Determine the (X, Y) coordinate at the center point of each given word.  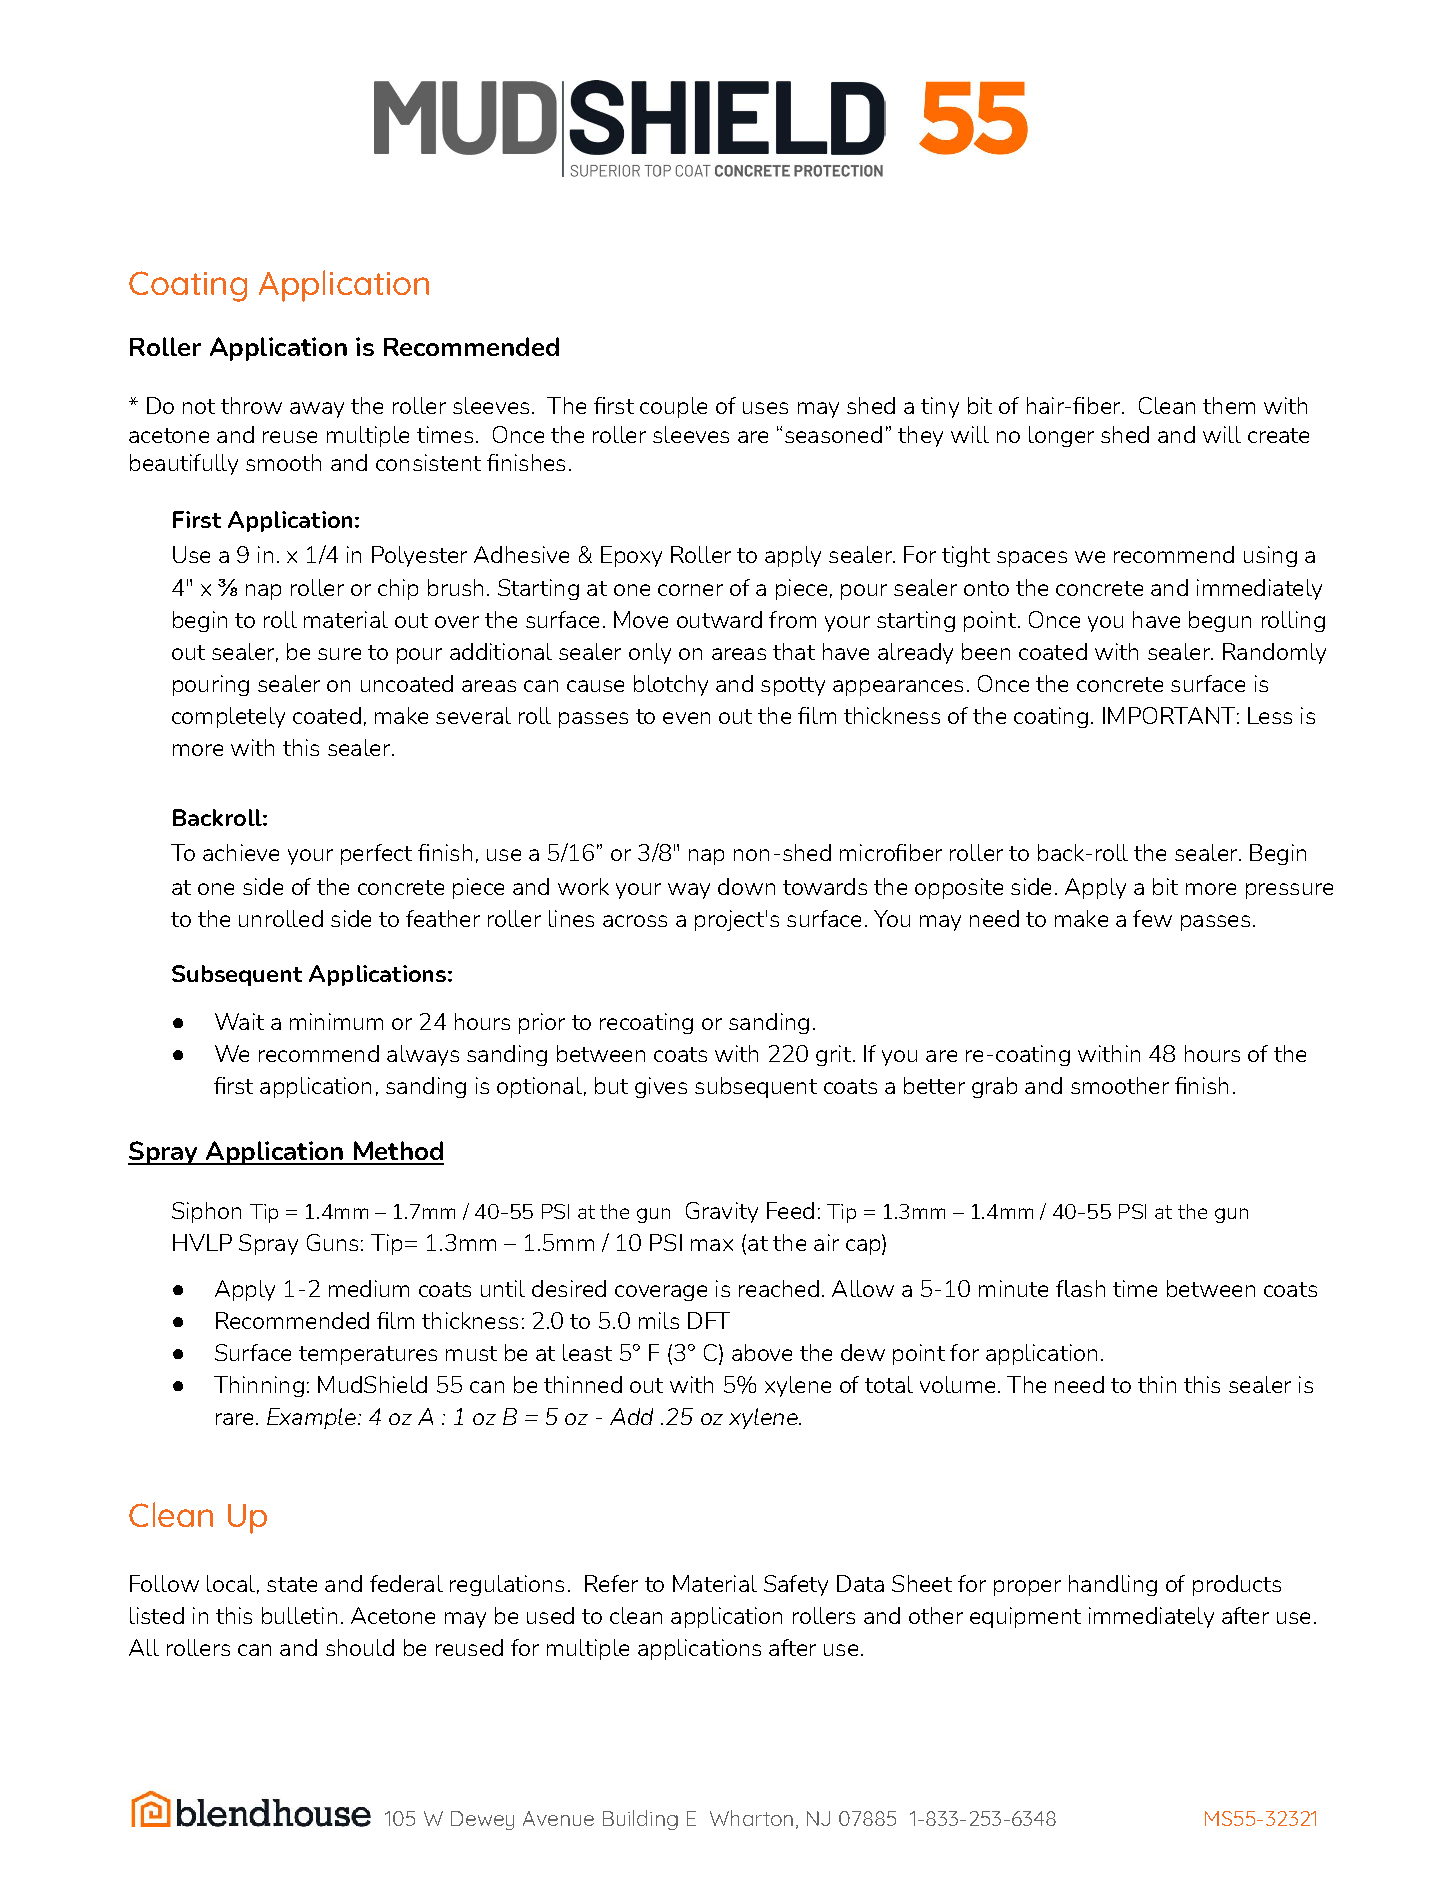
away (317, 410)
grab (994, 1087)
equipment (1025, 1617)
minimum (336, 1021)
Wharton (751, 1818)
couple (673, 407)
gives (661, 1087)
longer (1061, 436)
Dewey (482, 1820)
